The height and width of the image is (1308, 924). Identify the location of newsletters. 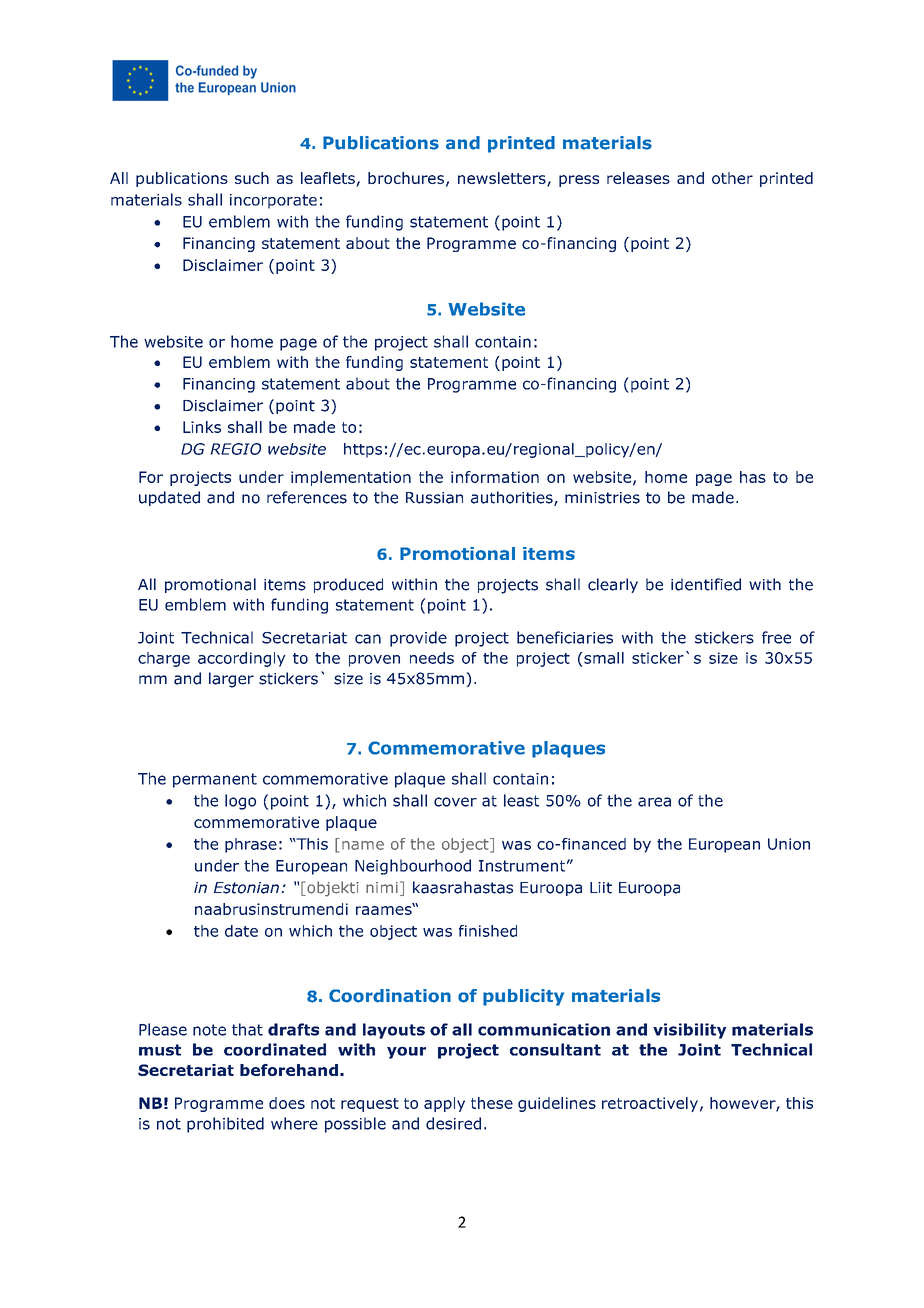
(503, 179).
